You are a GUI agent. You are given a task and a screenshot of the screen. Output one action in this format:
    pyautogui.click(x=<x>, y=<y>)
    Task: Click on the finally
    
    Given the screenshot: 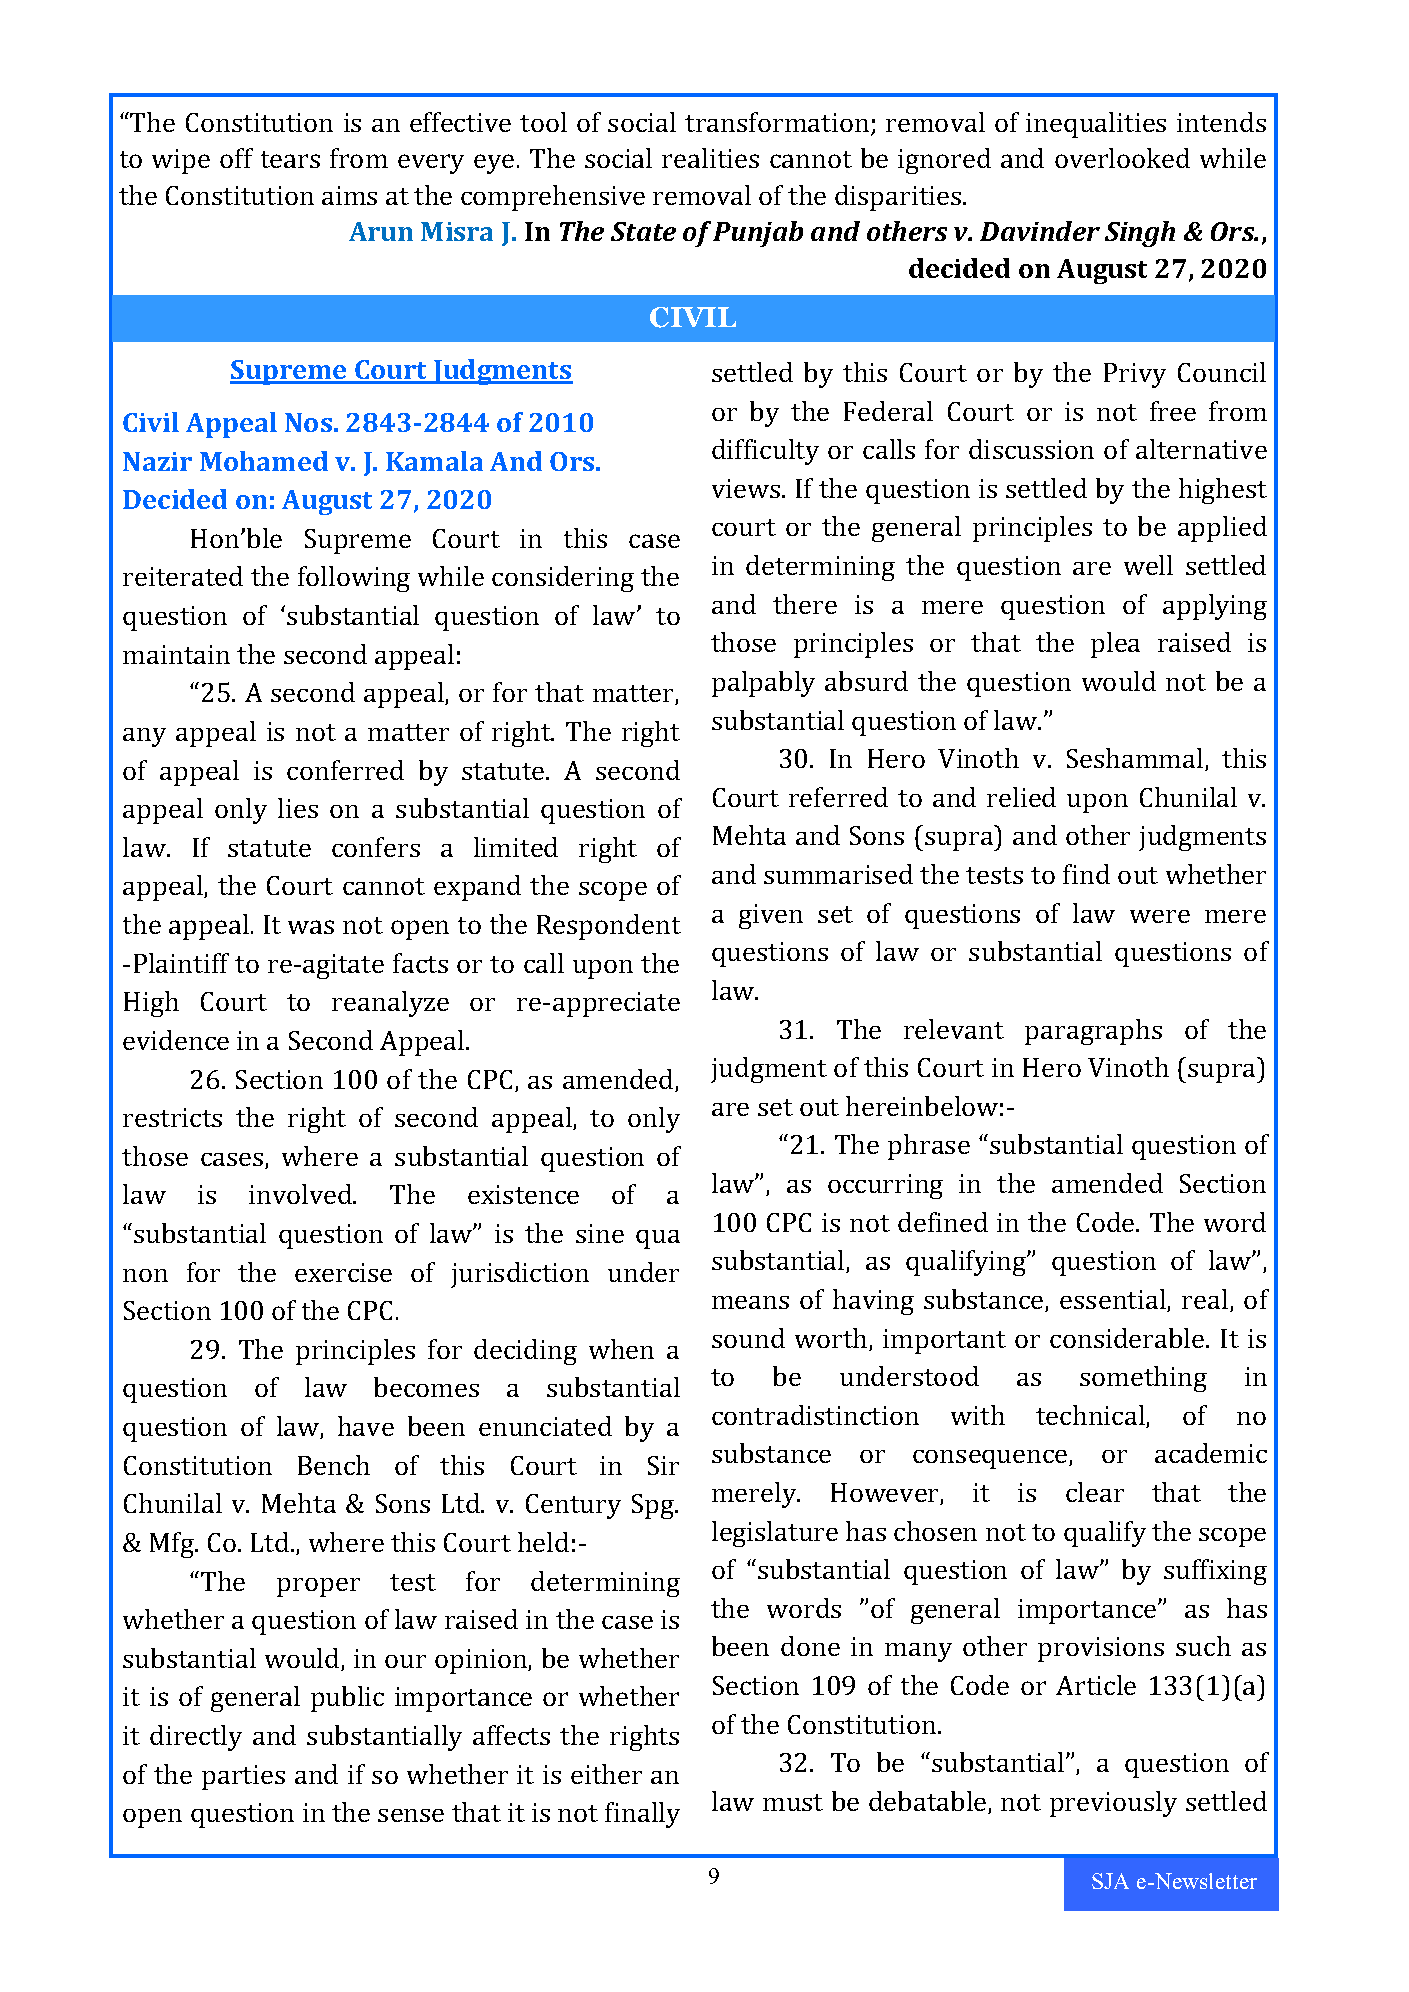 What is the action you would take?
    pyautogui.click(x=642, y=1815)
